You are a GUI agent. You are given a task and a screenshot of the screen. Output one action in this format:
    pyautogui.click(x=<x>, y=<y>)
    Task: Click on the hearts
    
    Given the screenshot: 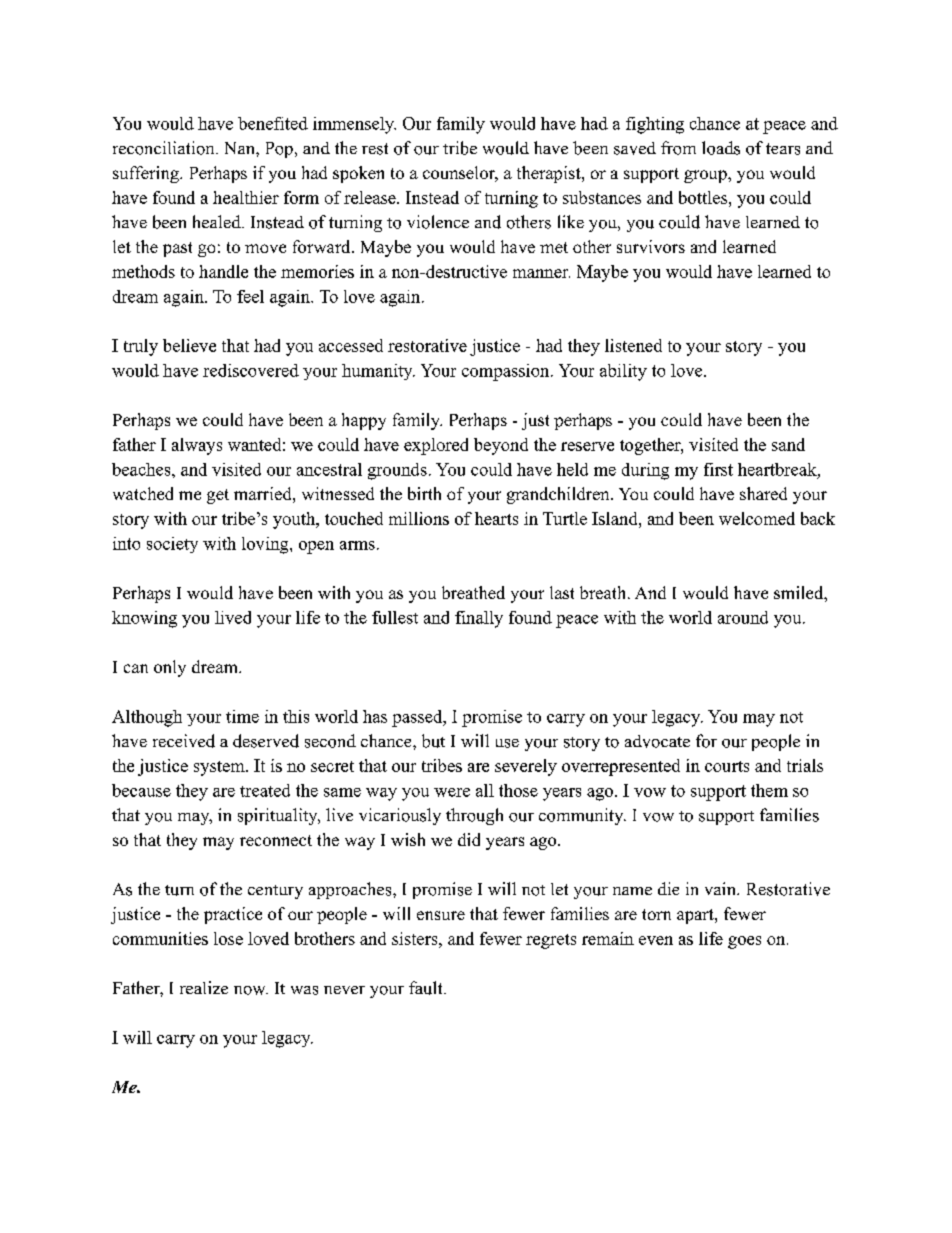 What is the action you would take?
    pyautogui.click(x=496, y=518)
